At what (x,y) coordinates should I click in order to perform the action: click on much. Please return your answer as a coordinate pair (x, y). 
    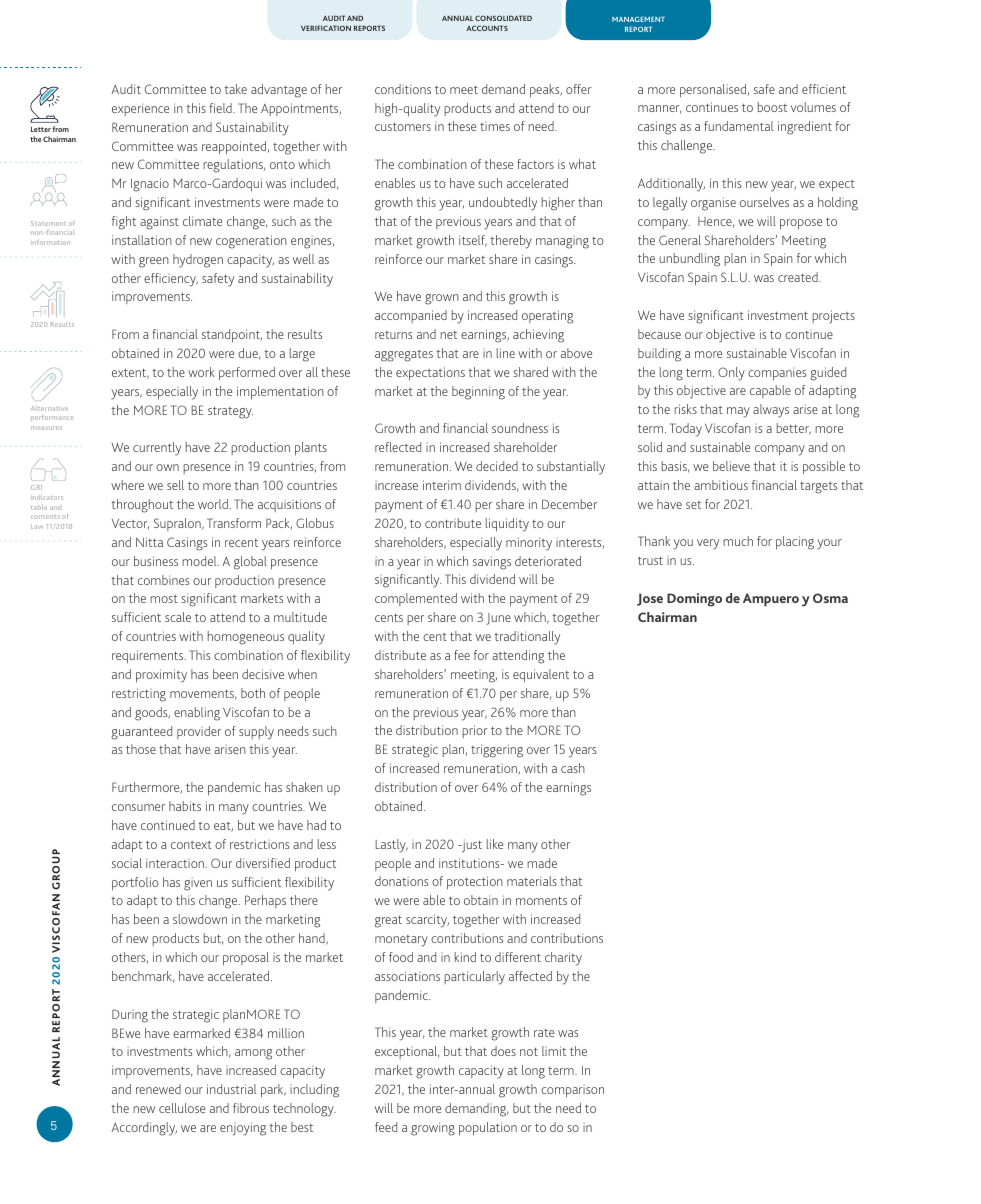
    Looking at the image, I should click on (738, 541).
